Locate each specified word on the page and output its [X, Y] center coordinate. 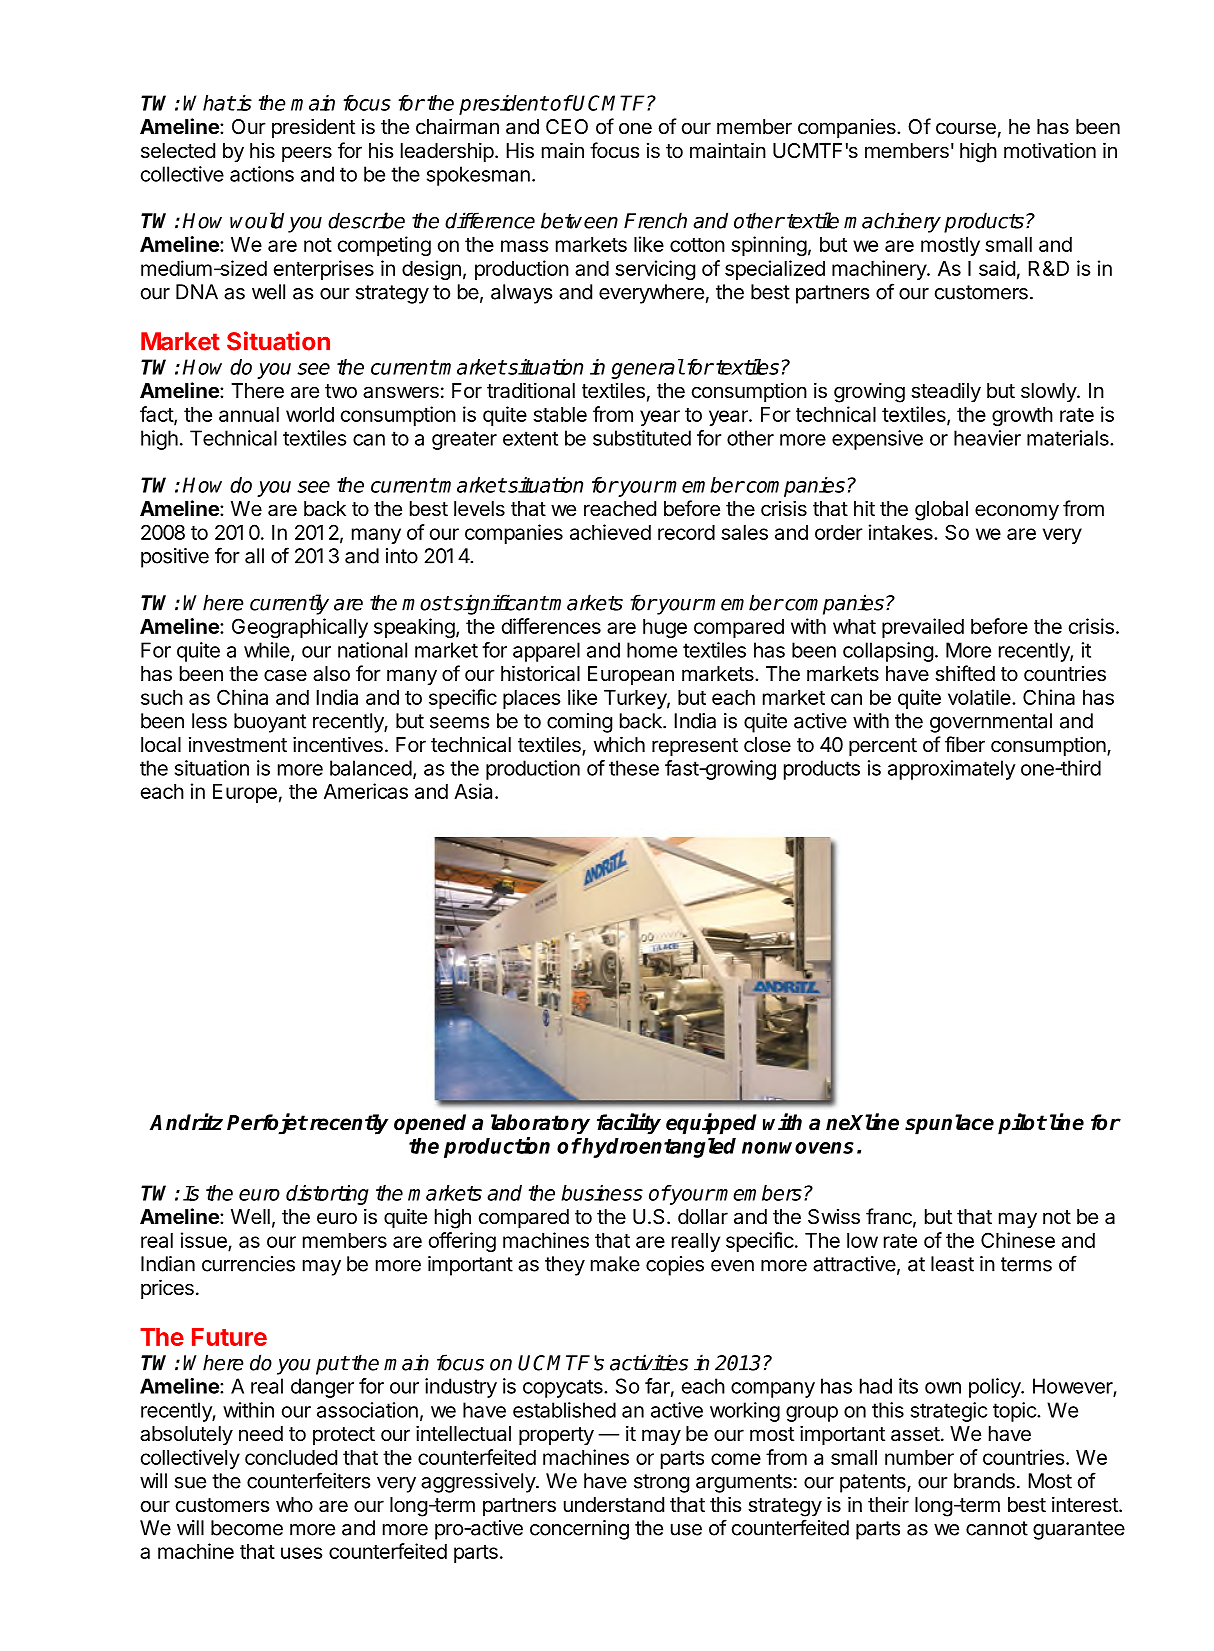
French [655, 220]
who [294, 1504]
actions [262, 174]
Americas [366, 791]
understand [614, 1505]
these [634, 768]
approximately [952, 770]
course [966, 128]
